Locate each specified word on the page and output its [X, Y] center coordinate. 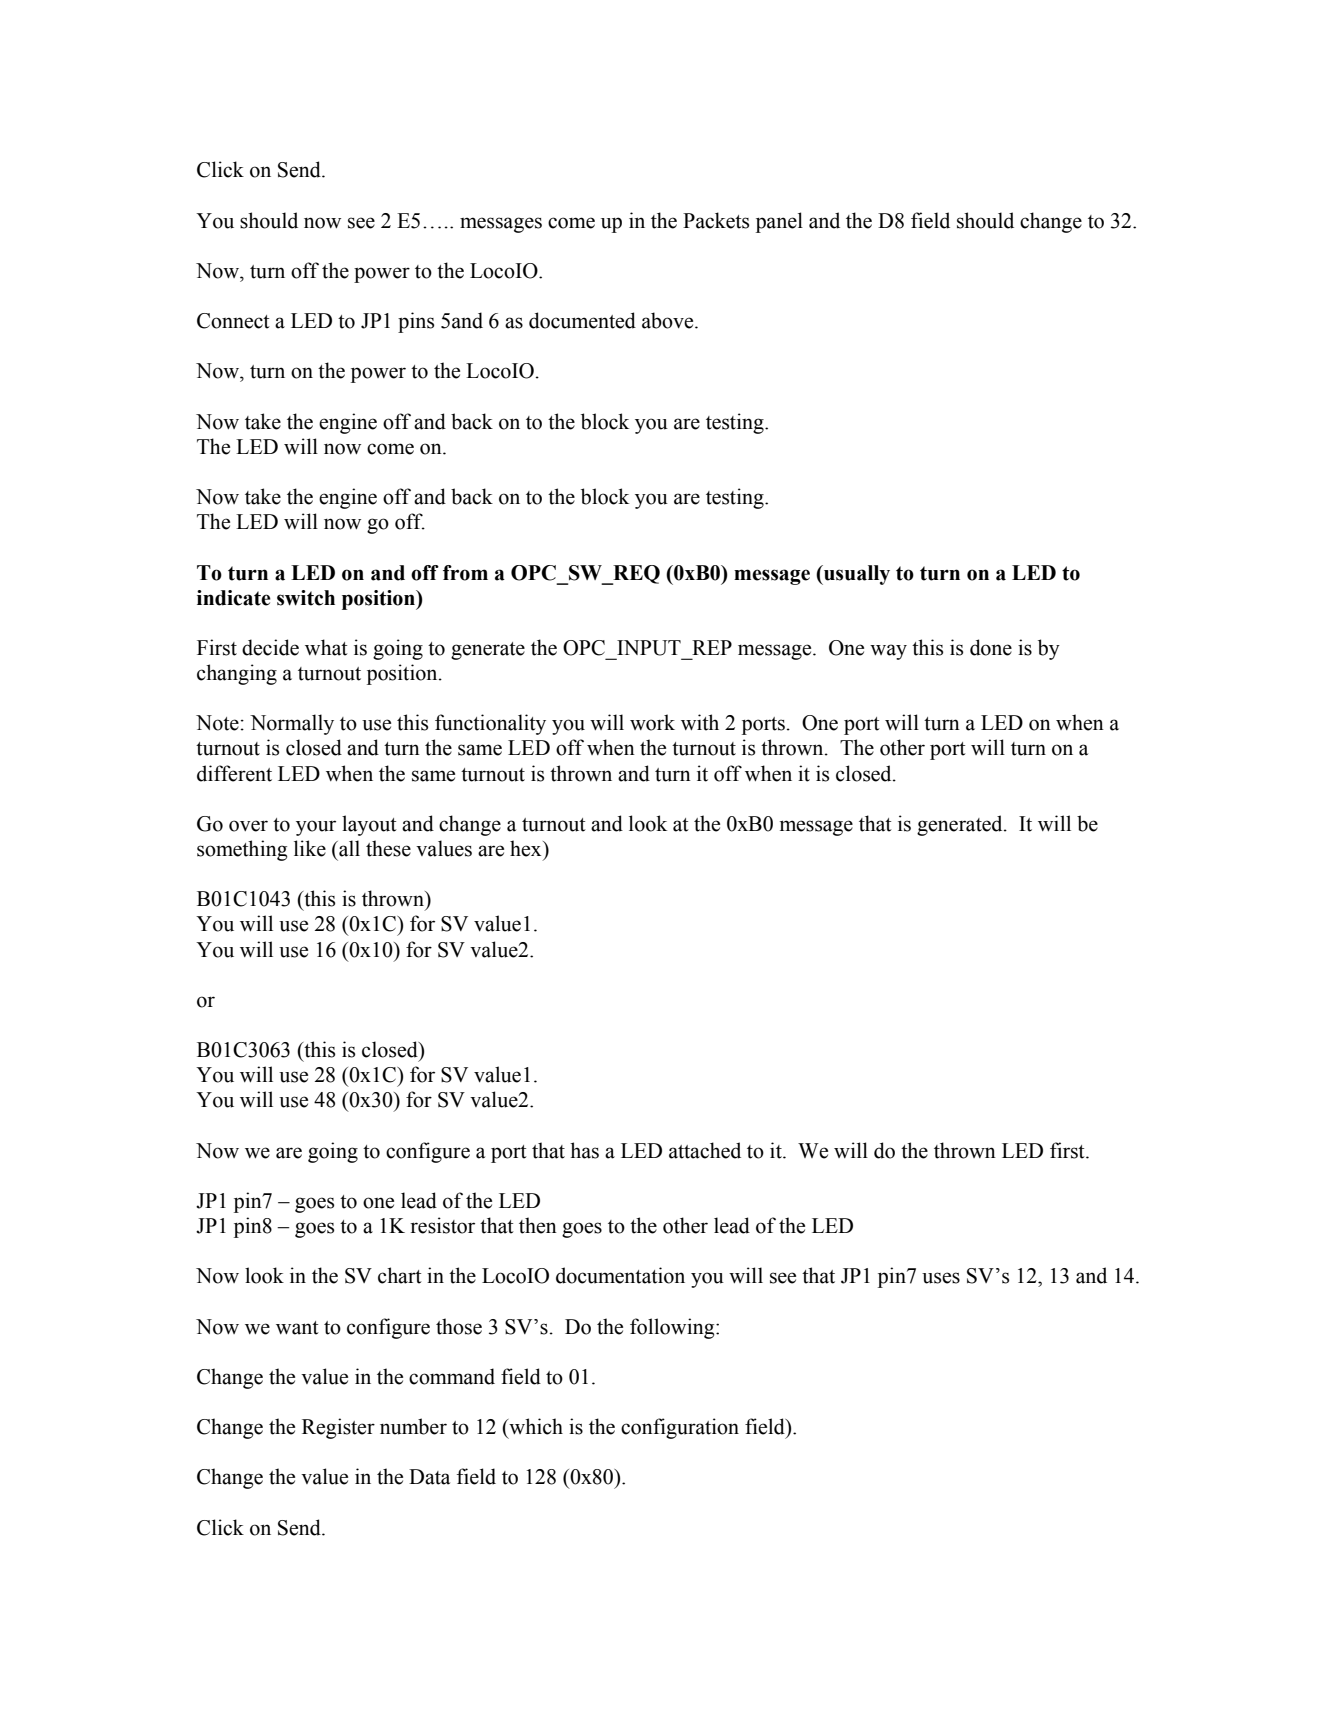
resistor [442, 1225]
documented [582, 320]
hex [527, 848]
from [465, 573]
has [584, 1150]
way [888, 652]
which [535, 1426]
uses [941, 1278]
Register [338, 1428]
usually [856, 575]
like [310, 848]
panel [779, 222]
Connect [233, 321]
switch [306, 598]
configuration [680, 1428]
